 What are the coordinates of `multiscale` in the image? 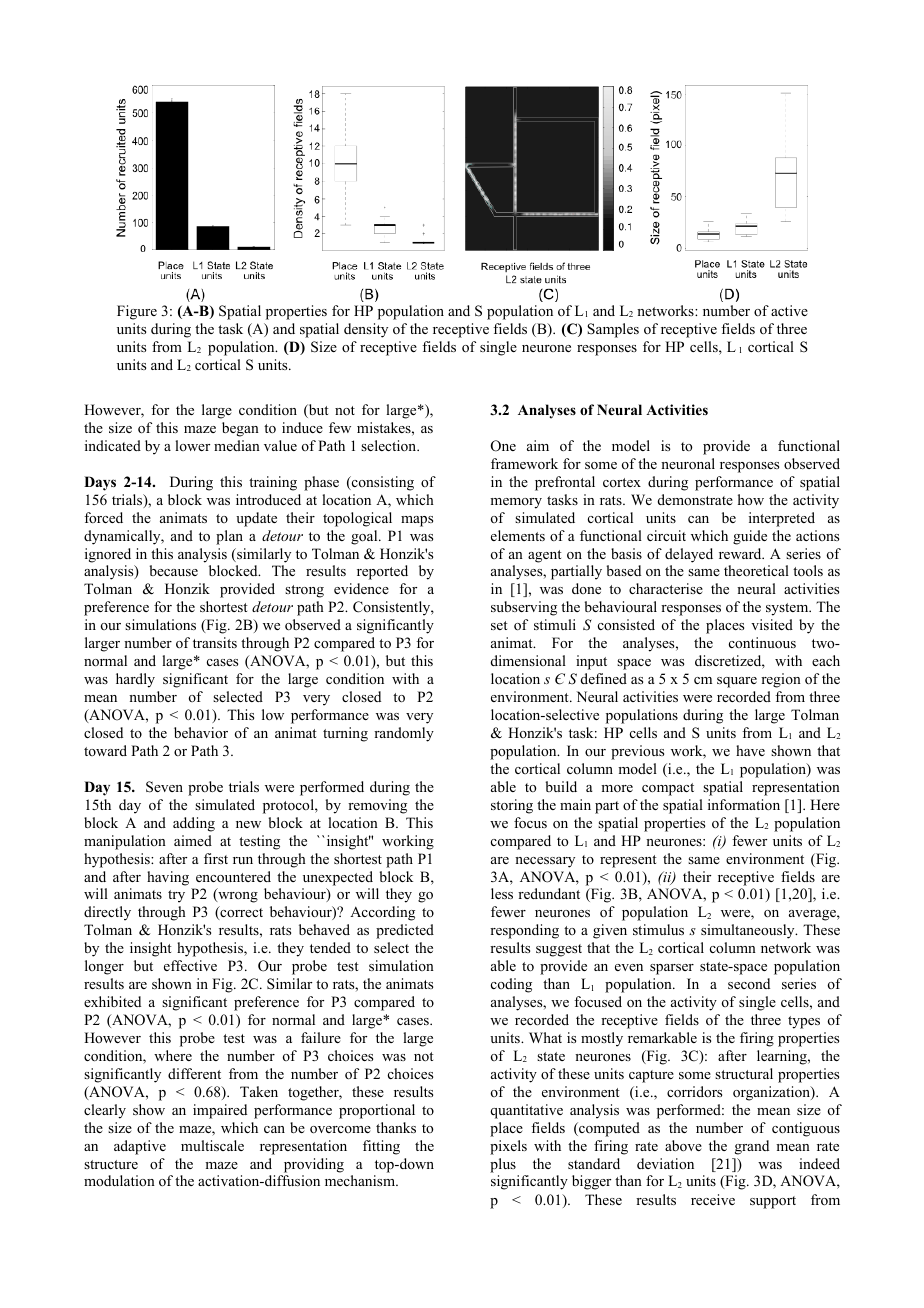 It's located at (212, 1145).
